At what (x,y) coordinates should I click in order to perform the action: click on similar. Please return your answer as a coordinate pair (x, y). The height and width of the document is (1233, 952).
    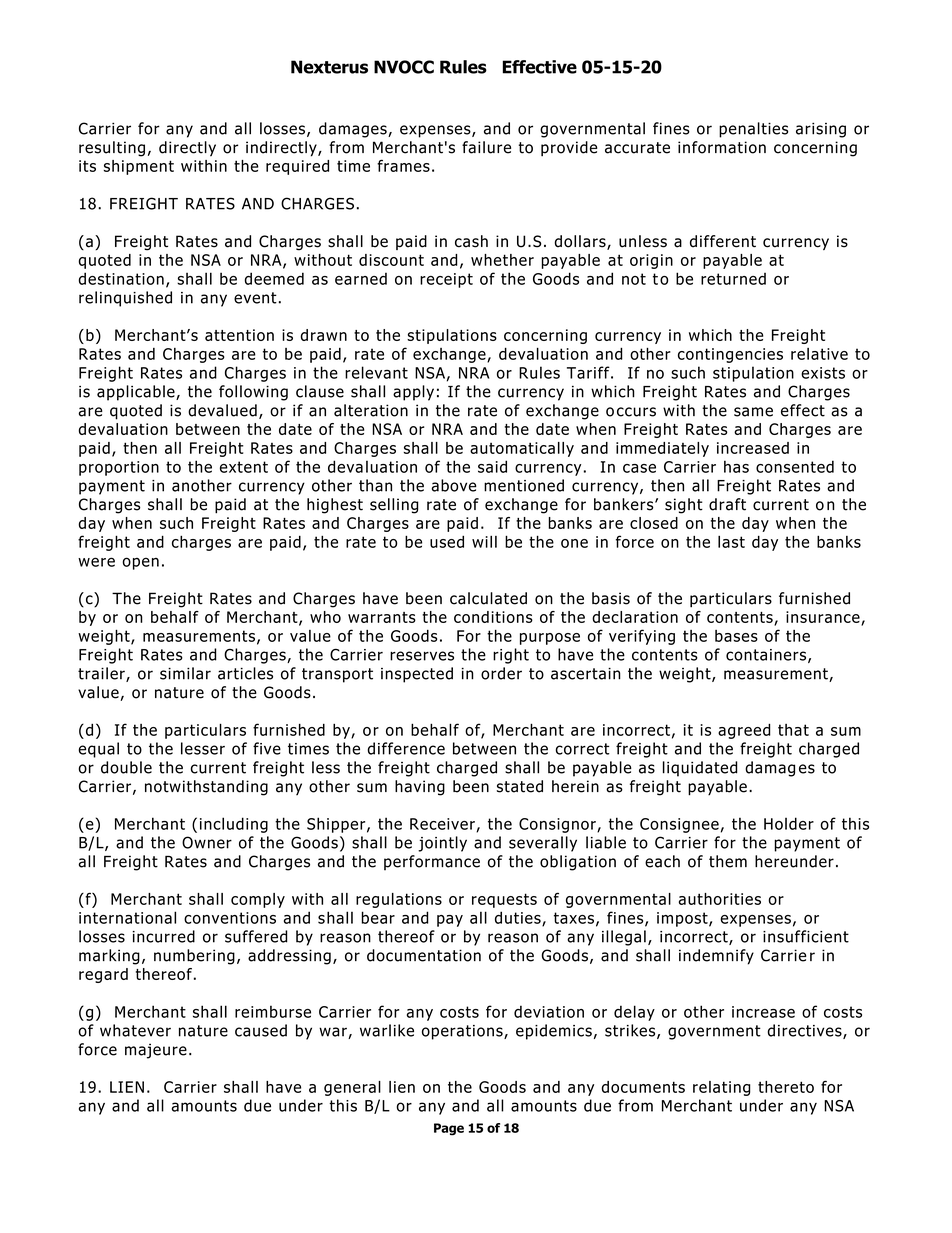
    Looking at the image, I should click on (185, 673).
